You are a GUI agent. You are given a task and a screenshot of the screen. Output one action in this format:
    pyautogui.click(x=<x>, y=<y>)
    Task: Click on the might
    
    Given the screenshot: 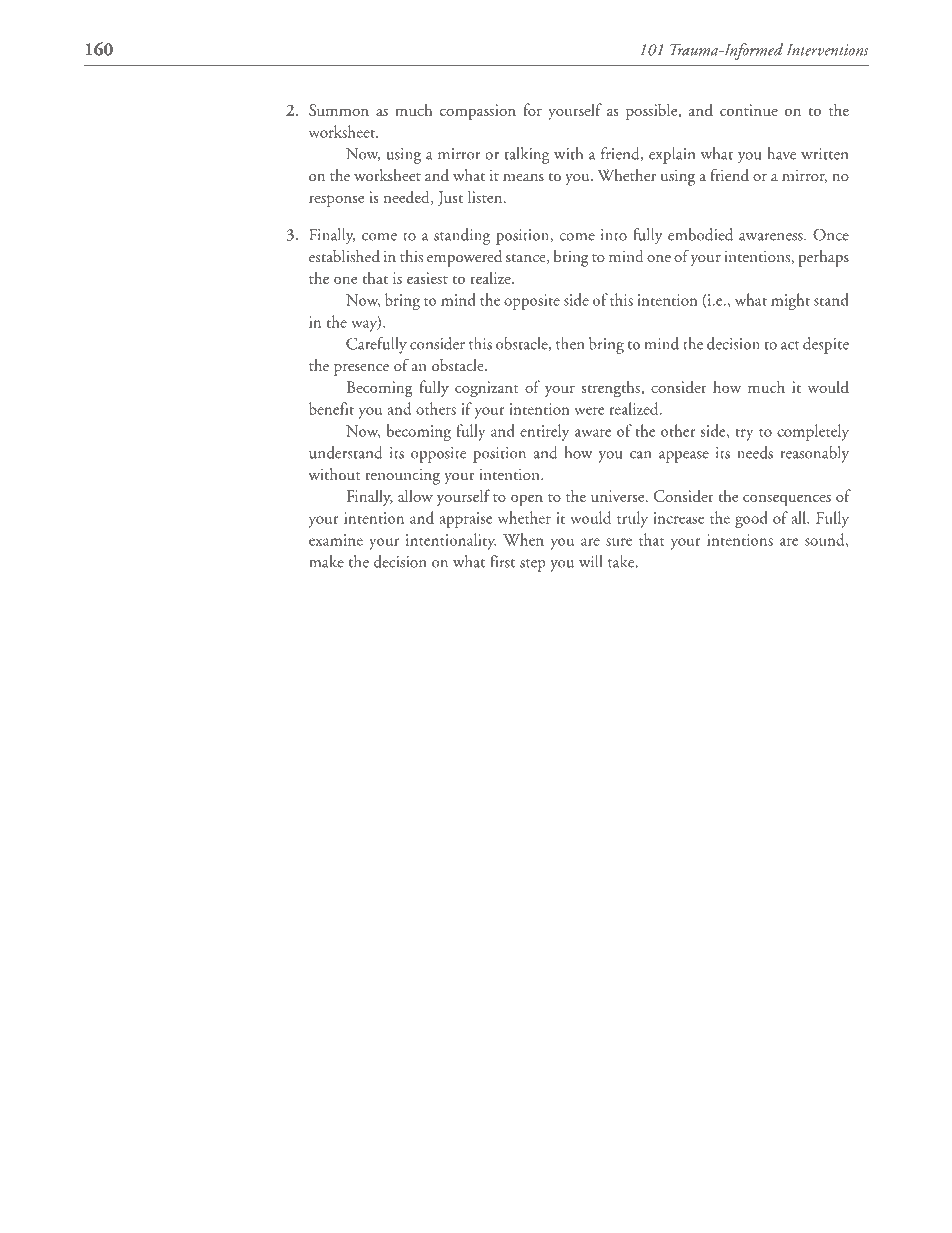 What is the action you would take?
    pyautogui.click(x=790, y=301)
